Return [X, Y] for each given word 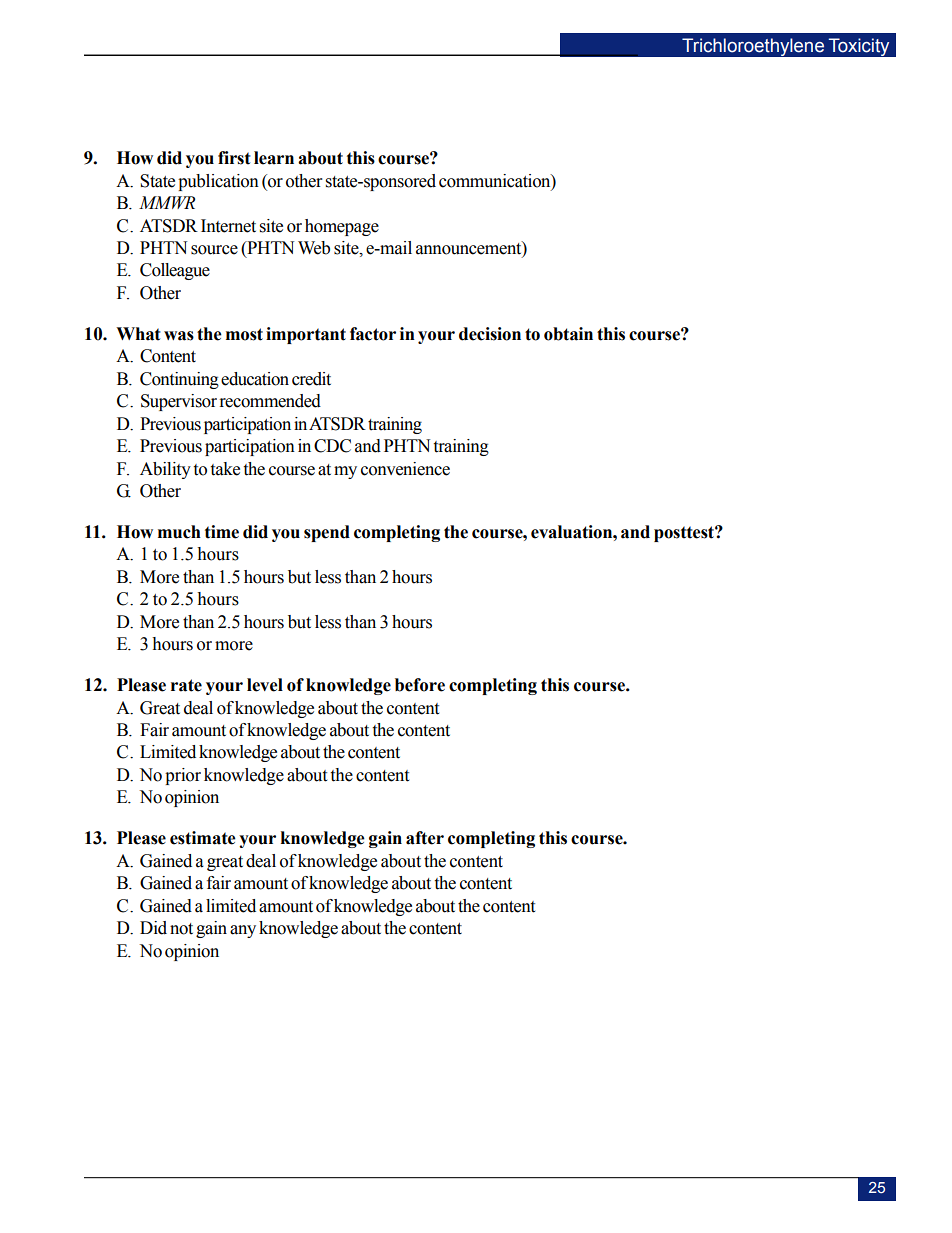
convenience [405, 469]
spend [327, 533]
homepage [342, 227]
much [179, 532]
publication [218, 182]
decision [490, 334]
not [181, 929]
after [425, 838]
